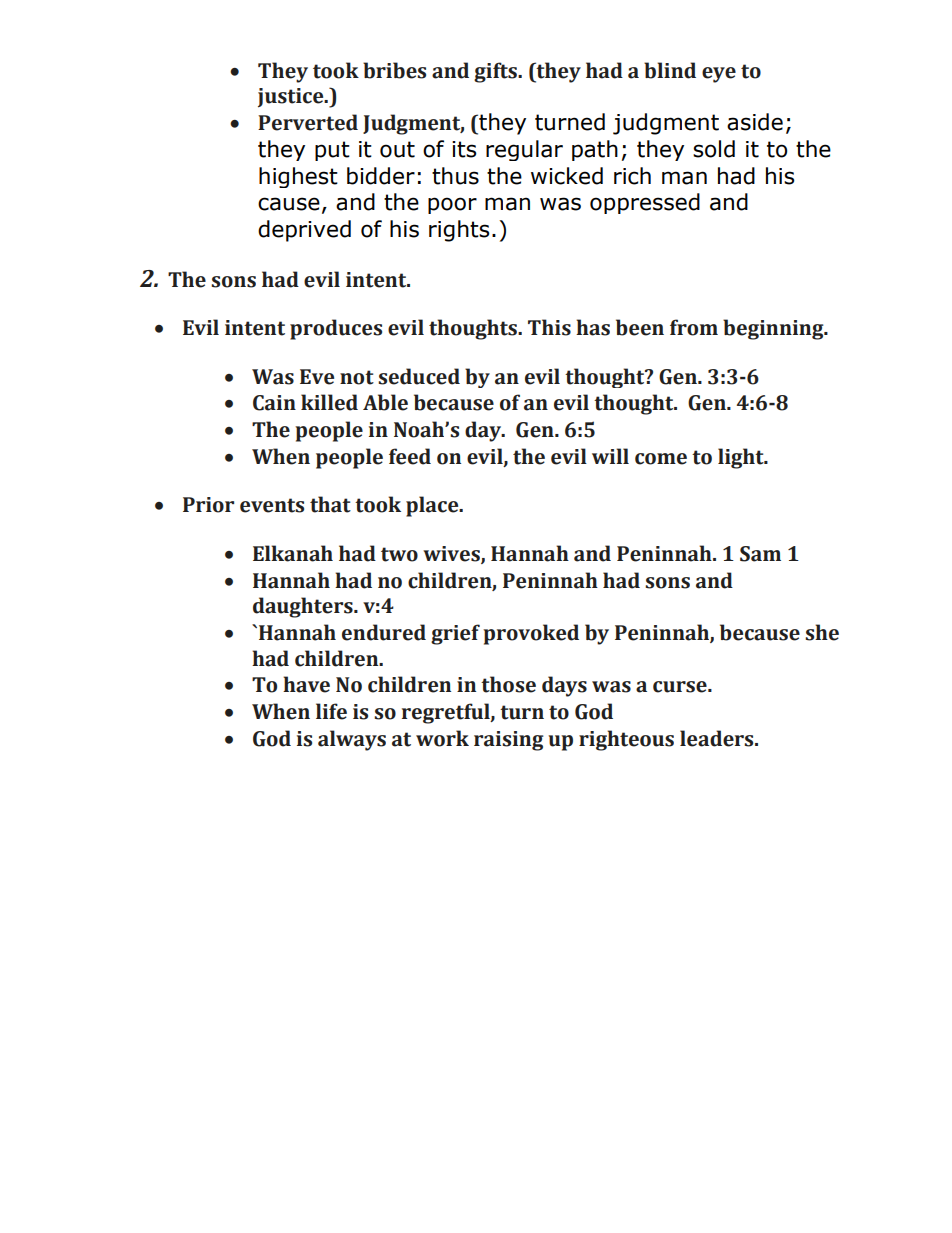 This document has width=952, height=1233. What do you see at coordinates (549, 327) in the document?
I see `This` at bounding box center [549, 327].
